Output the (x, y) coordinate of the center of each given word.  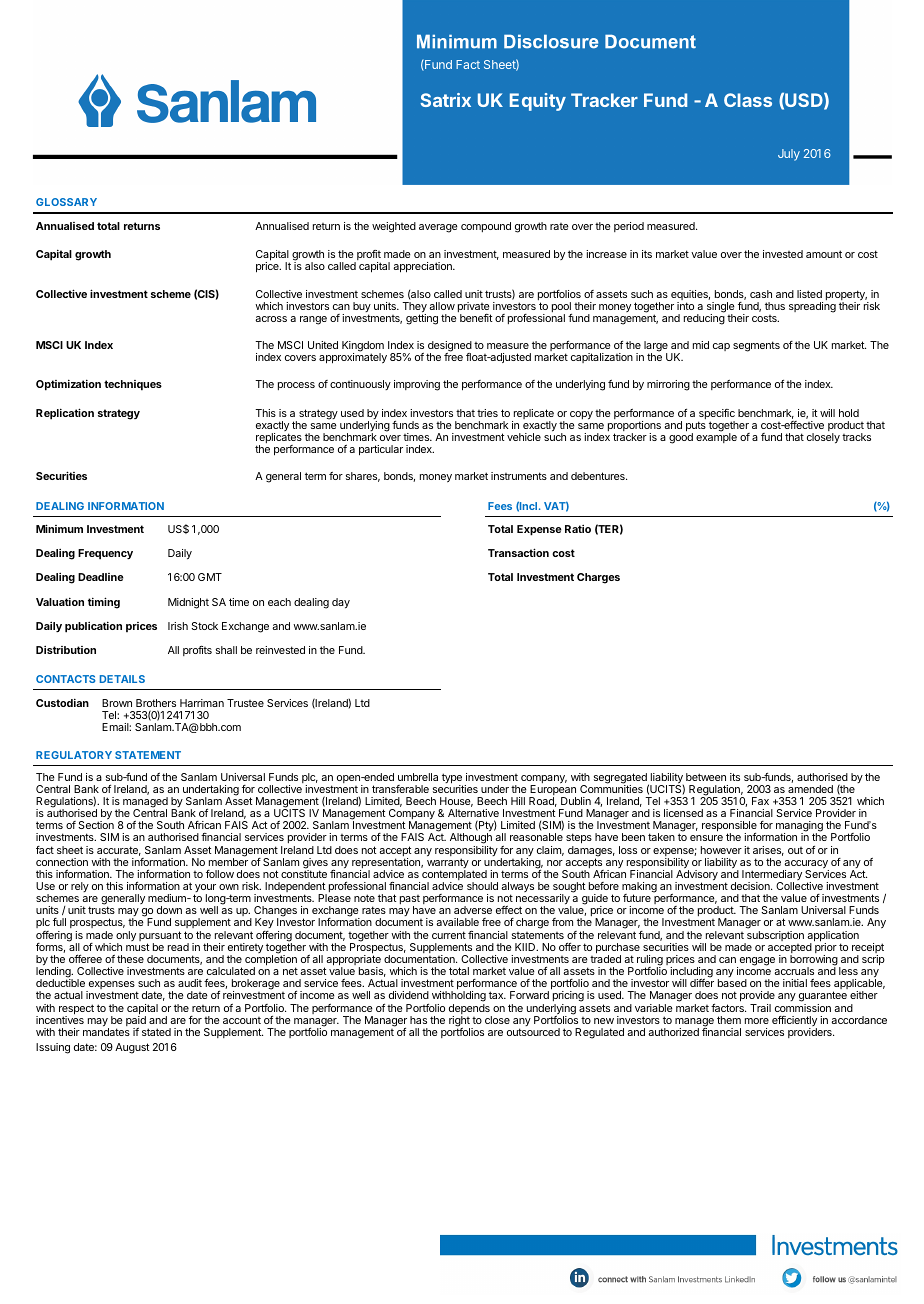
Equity (538, 102)
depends (470, 1010)
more (757, 1021)
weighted (394, 227)
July (789, 155)
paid (136, 1021)
